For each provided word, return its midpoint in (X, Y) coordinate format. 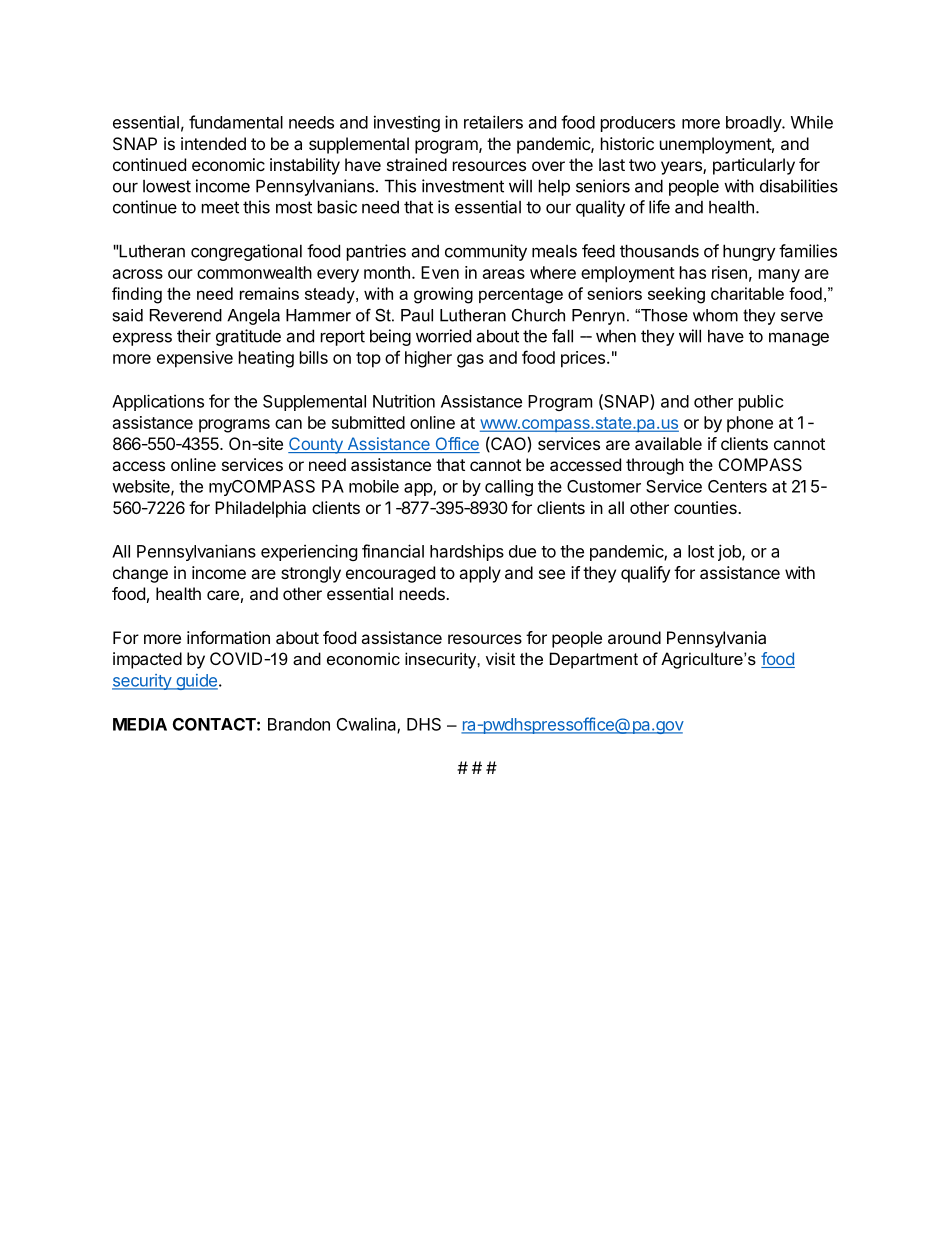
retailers (493, 122)
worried (443, 336)
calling (509, 487)
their (194, 336)
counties (706, 507)
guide (196, 682)
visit (500, 658)
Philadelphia (260, 509)
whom (715, 315)
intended (213, 143)
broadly (754, 124)
